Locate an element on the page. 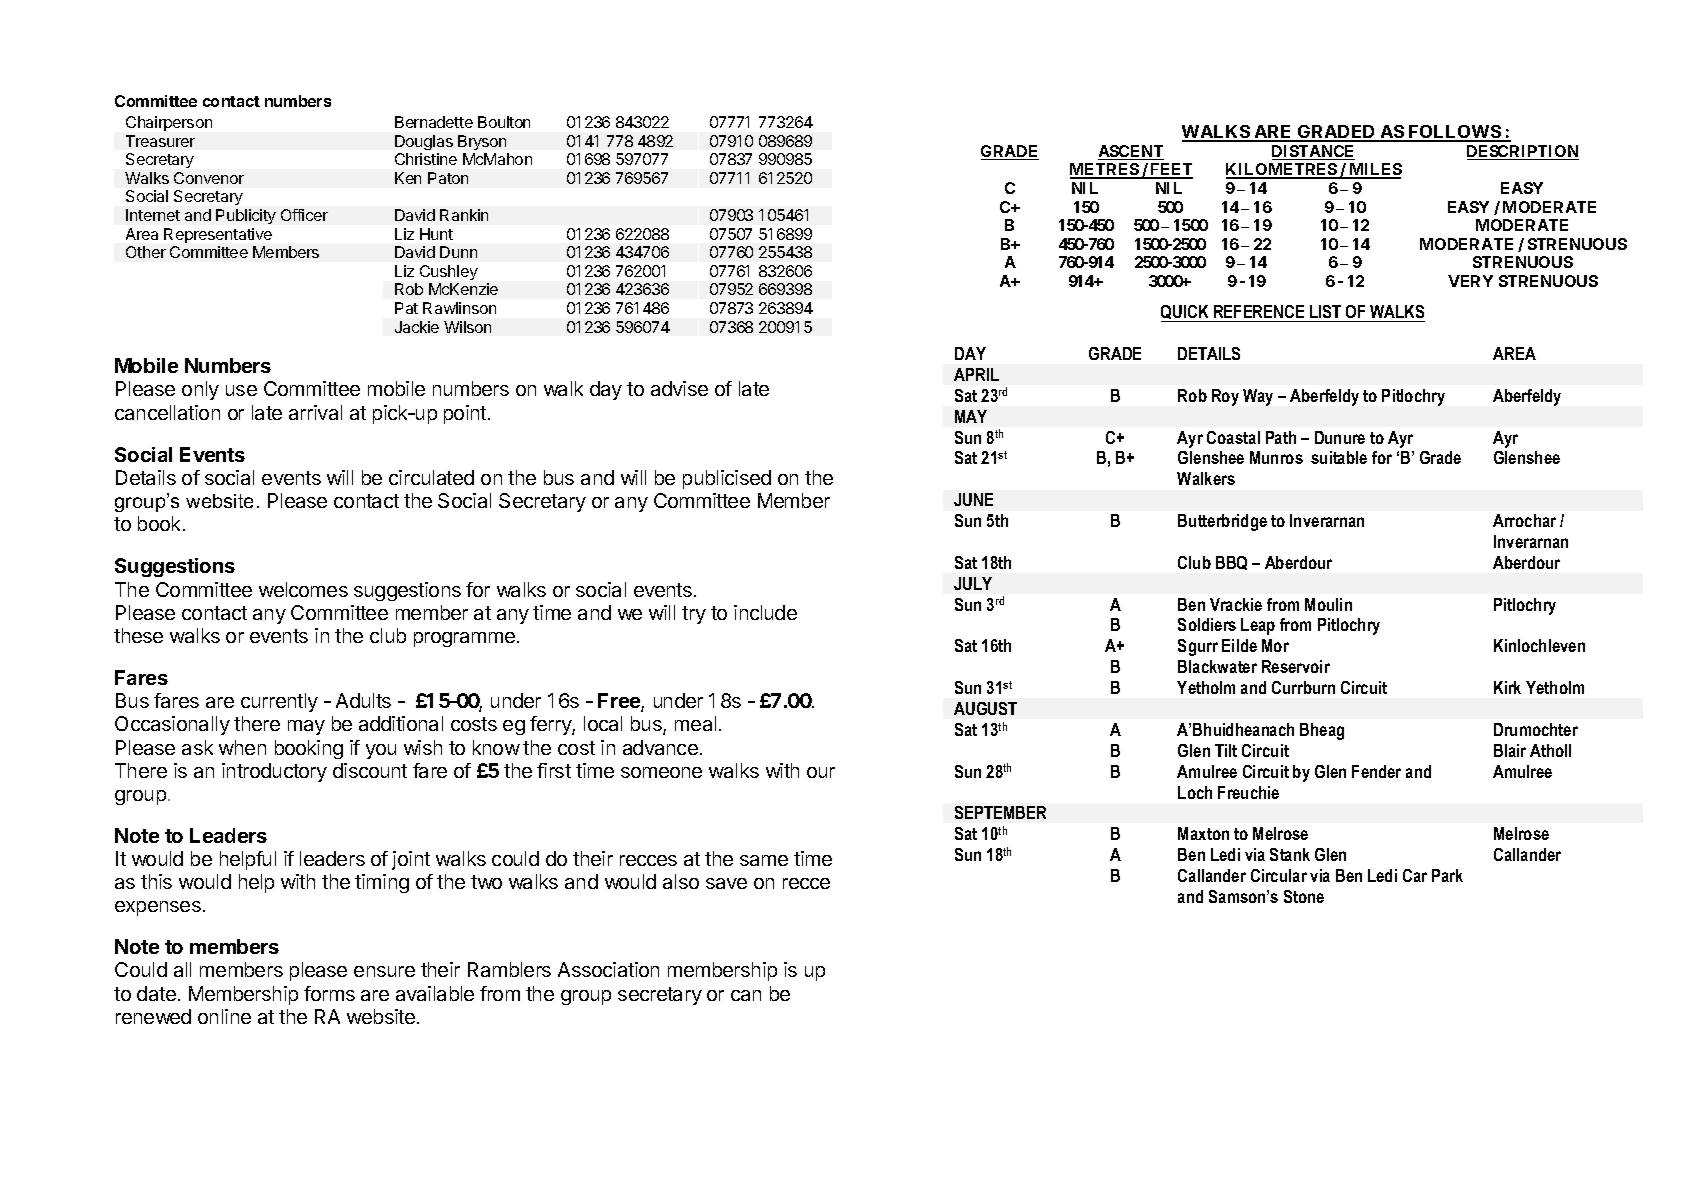 This image has height=1203, width=1701. DISTANCE is located at coordinates (1313, 152).
